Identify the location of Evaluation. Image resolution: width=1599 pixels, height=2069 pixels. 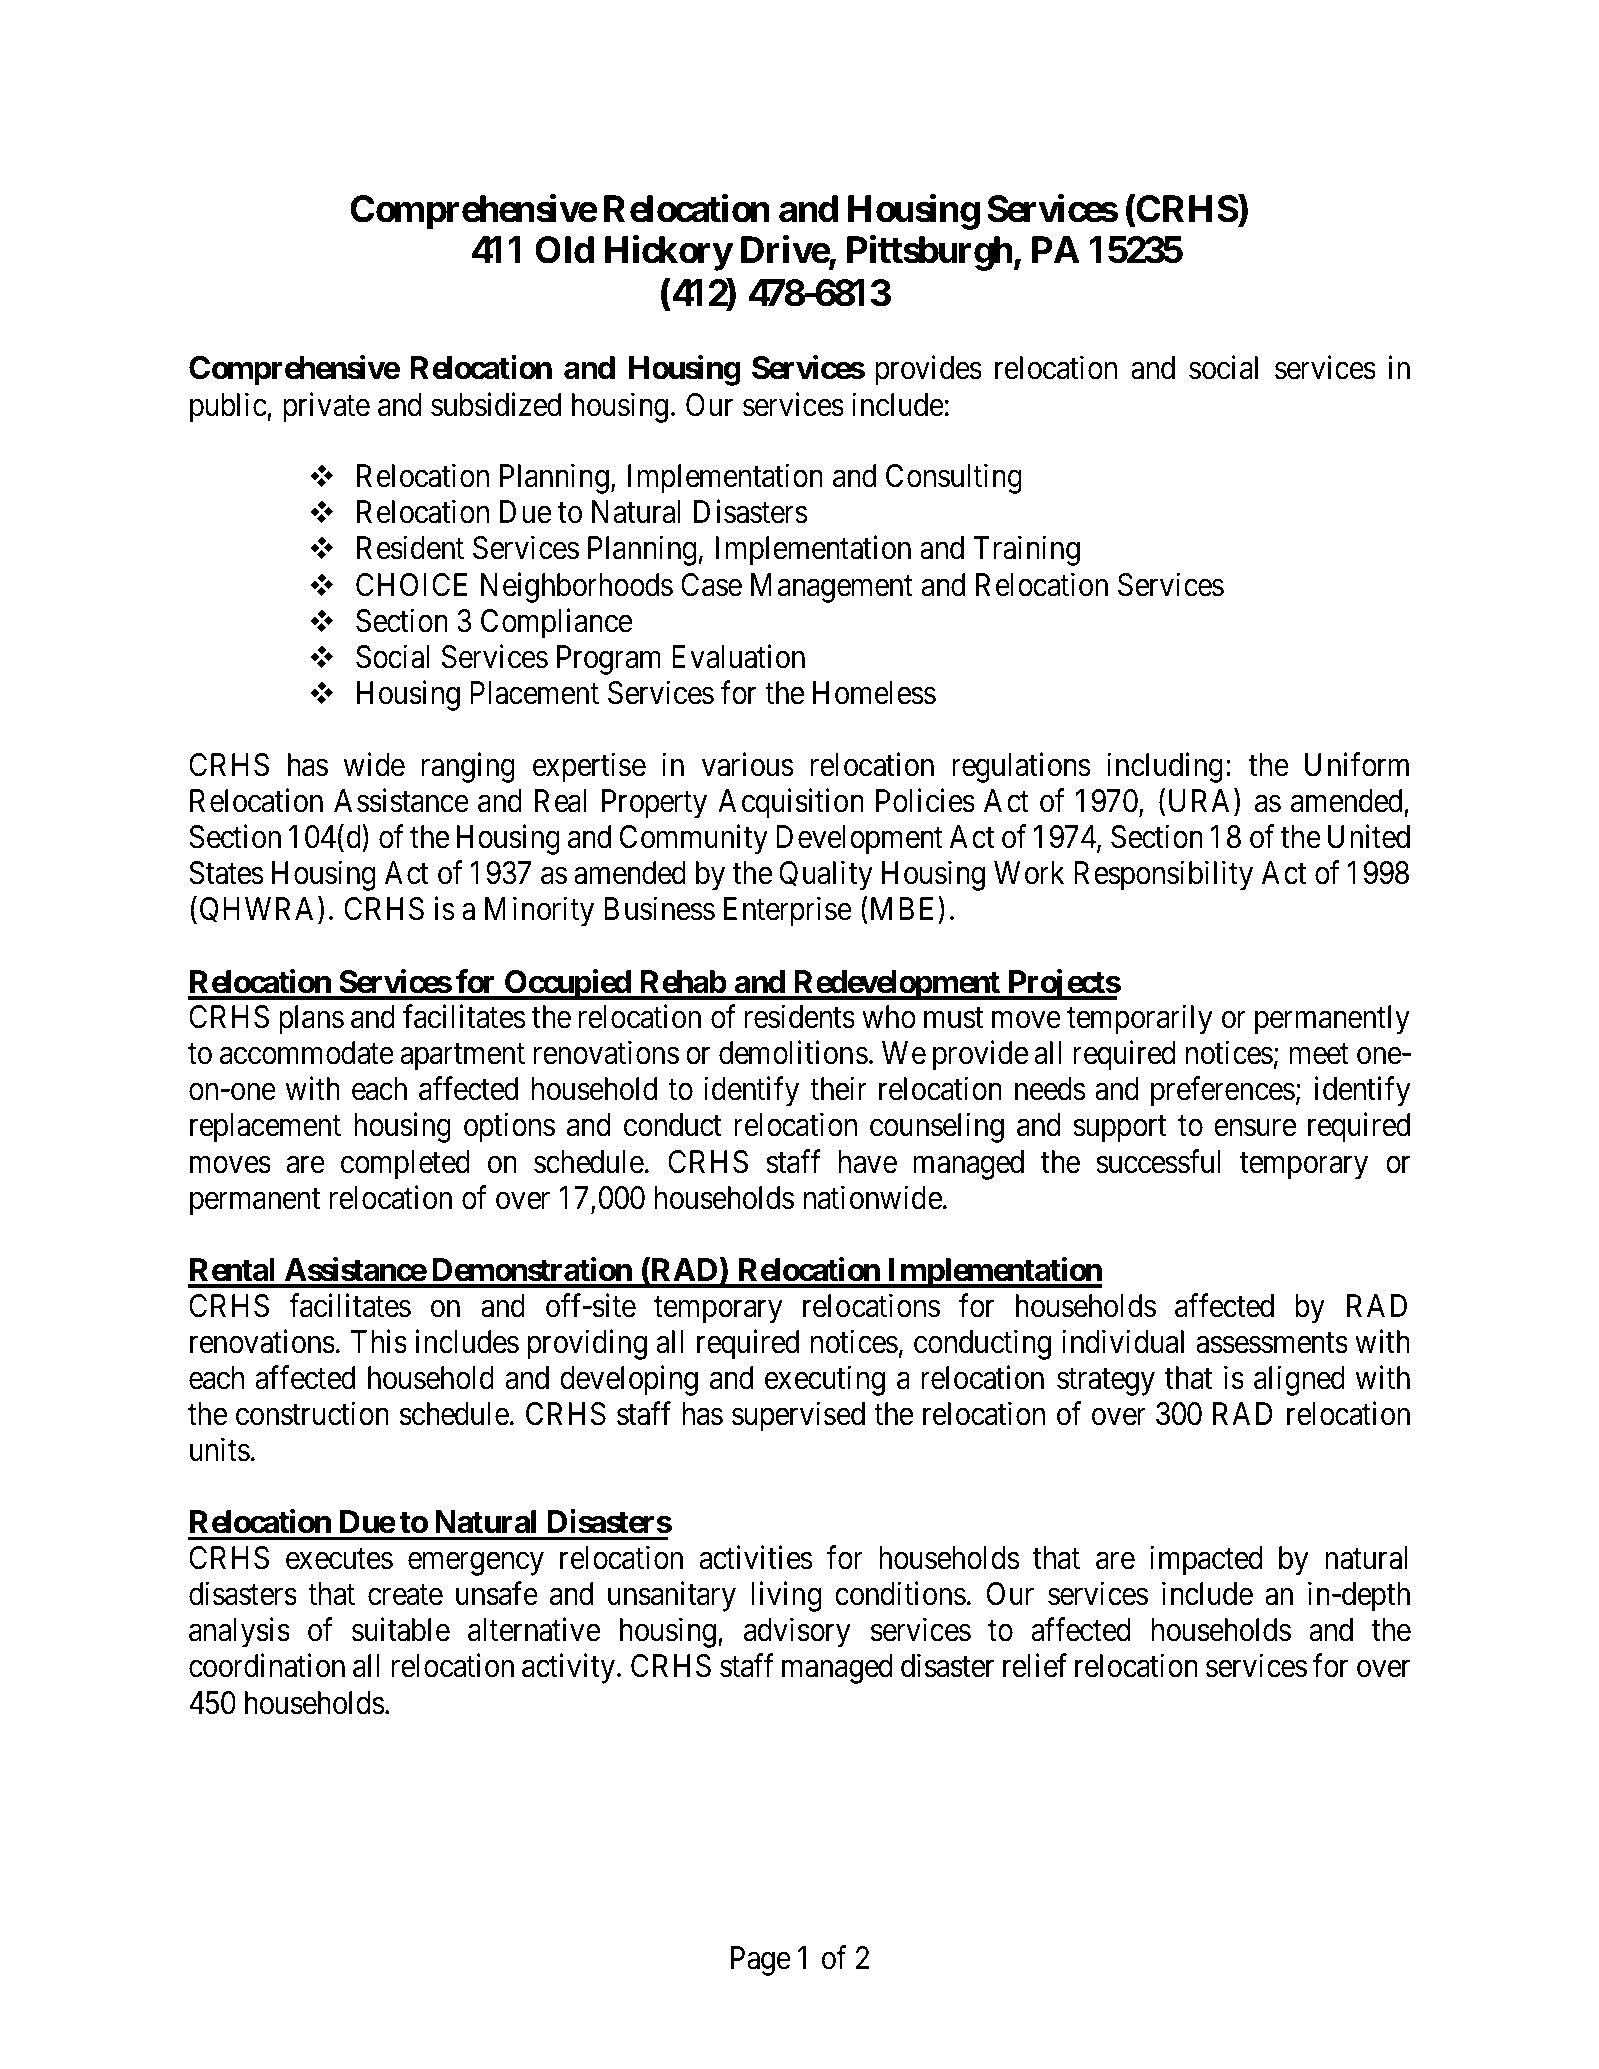
(738, 656).
